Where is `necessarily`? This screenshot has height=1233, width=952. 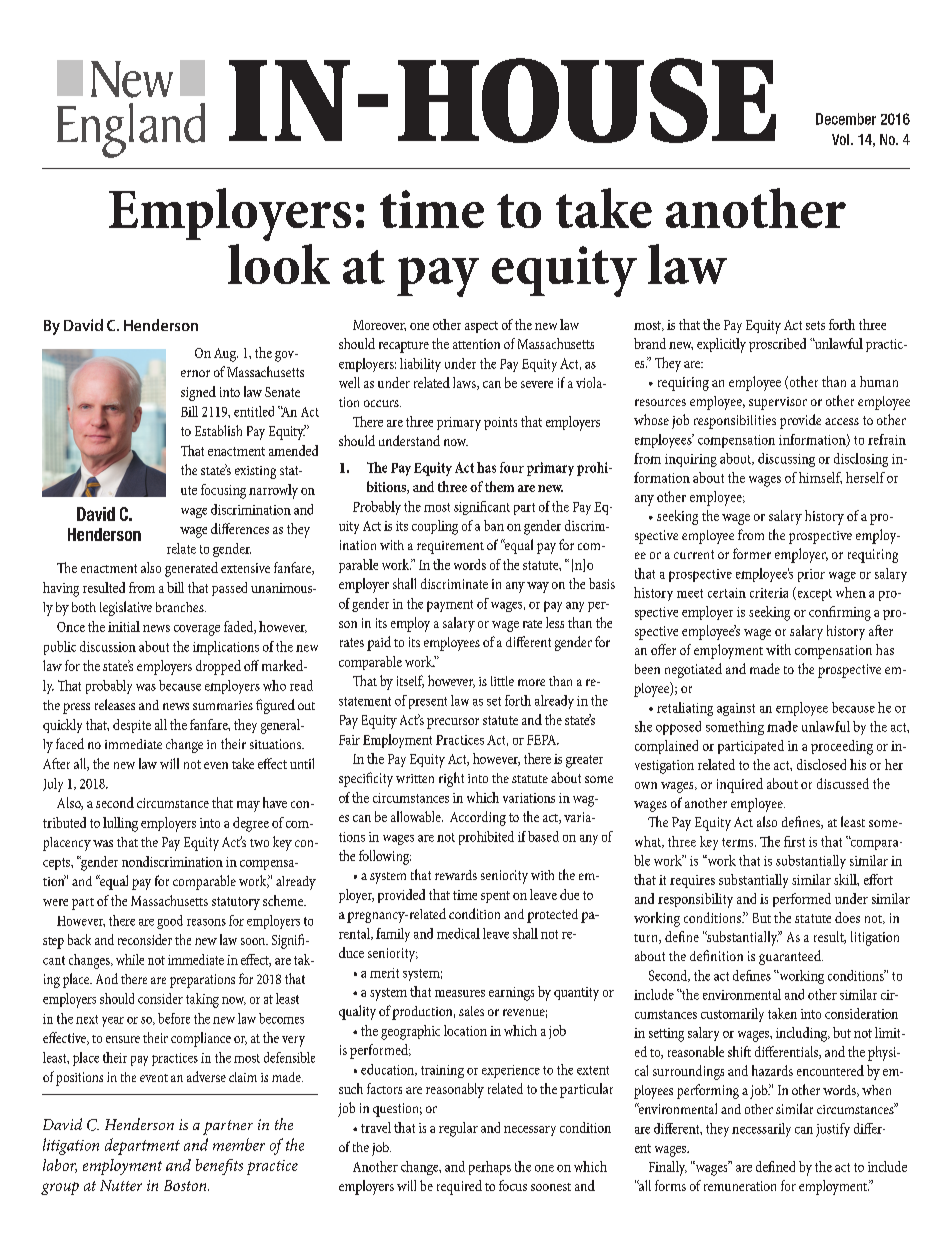
necessarily is located at coordinates (761, 1130).
